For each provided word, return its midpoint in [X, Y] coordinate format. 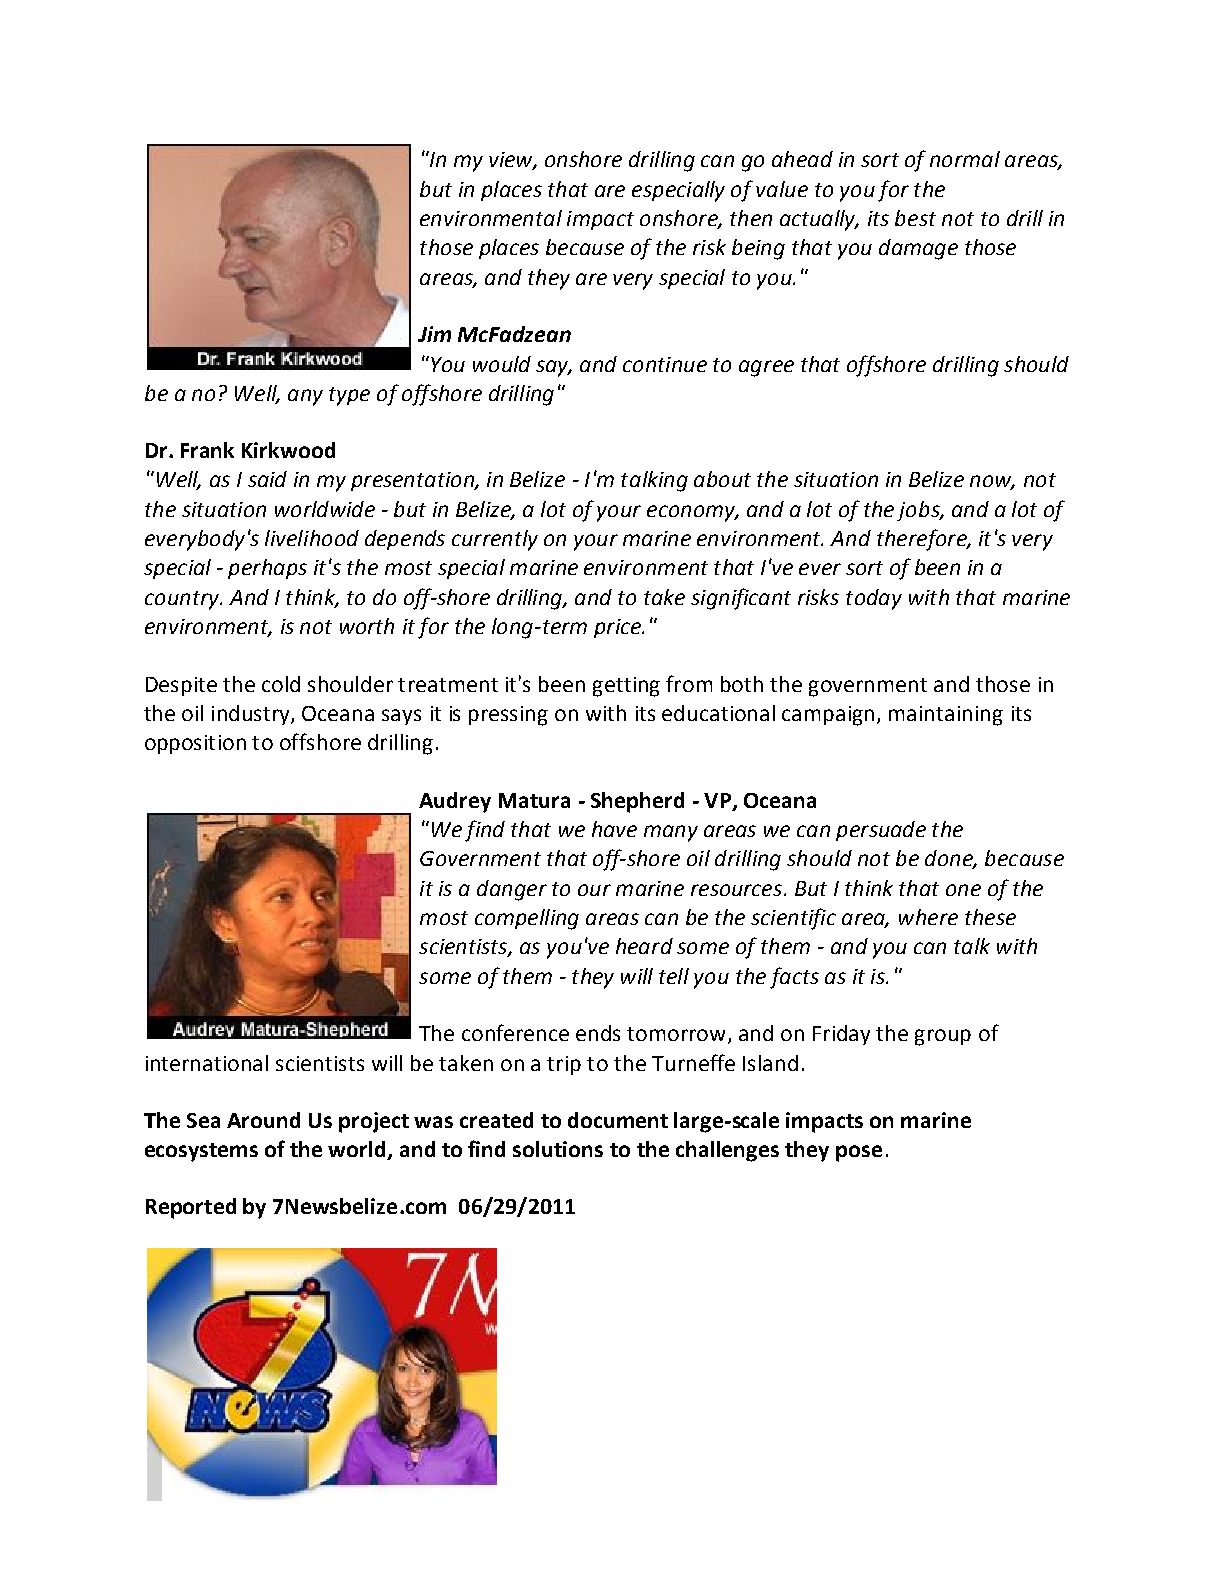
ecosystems [201, 1152]
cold [281, 684]
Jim [434, 334]
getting [626, 687]
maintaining [946, 716]
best [915, 218]
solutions [558, 1149]
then [751, 218]
